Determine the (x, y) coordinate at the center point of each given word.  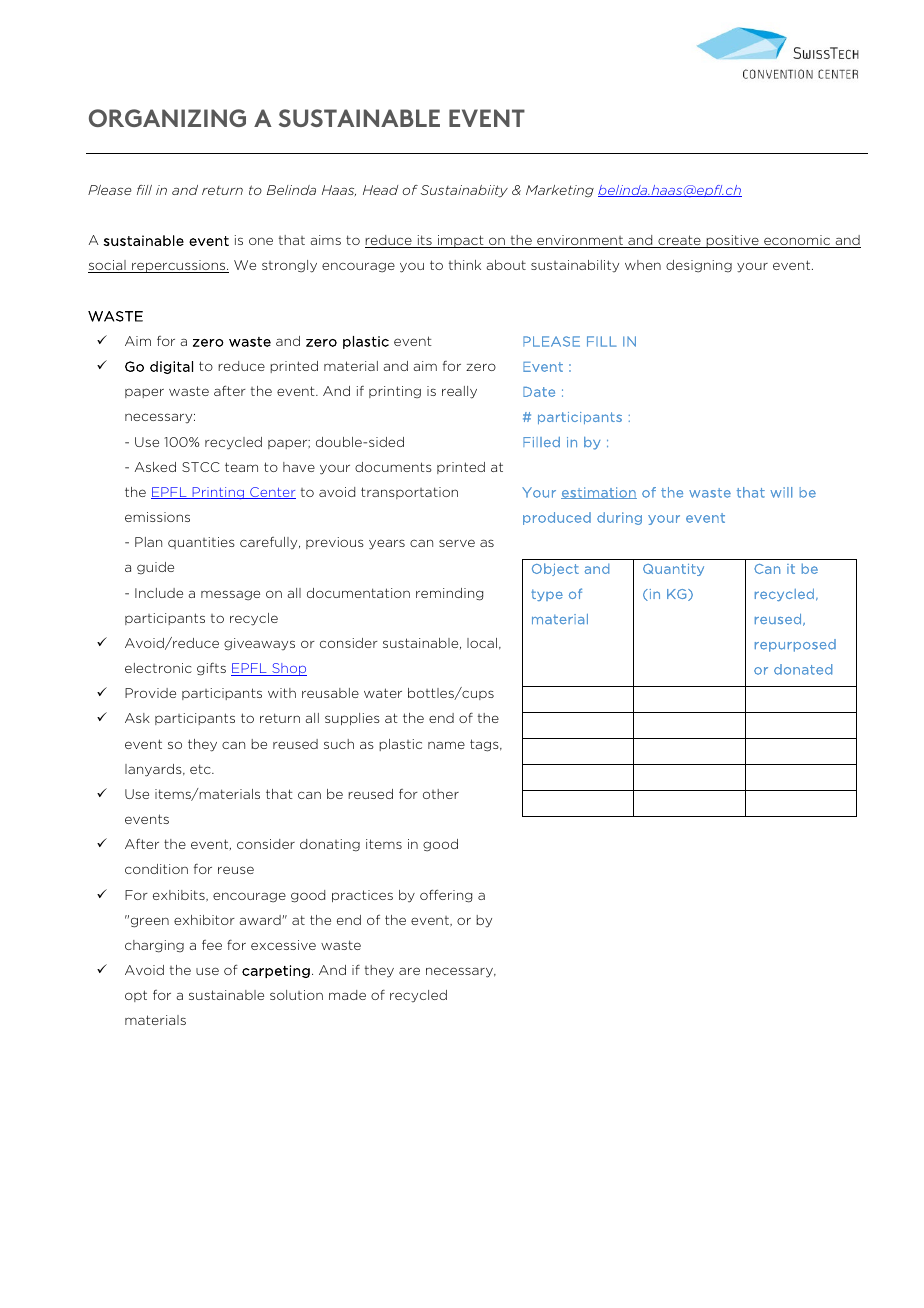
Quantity (673, 570)
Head (380, 190)
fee (212, 945)
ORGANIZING (167, 118)
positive (732, 241)
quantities (201, 543)
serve (457, 543)
